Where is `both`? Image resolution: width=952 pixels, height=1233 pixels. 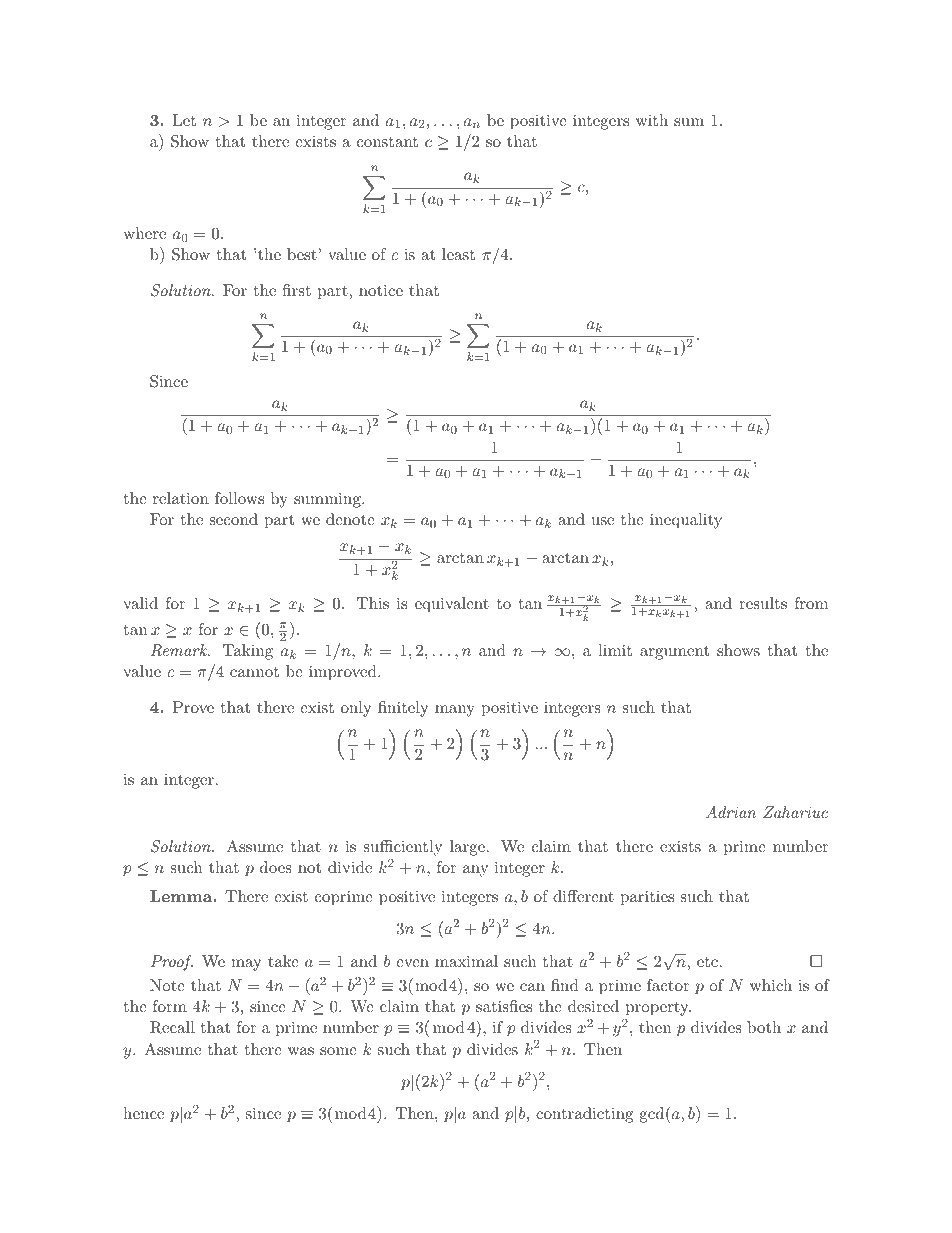 both is located at coordinates (764, 1027).
